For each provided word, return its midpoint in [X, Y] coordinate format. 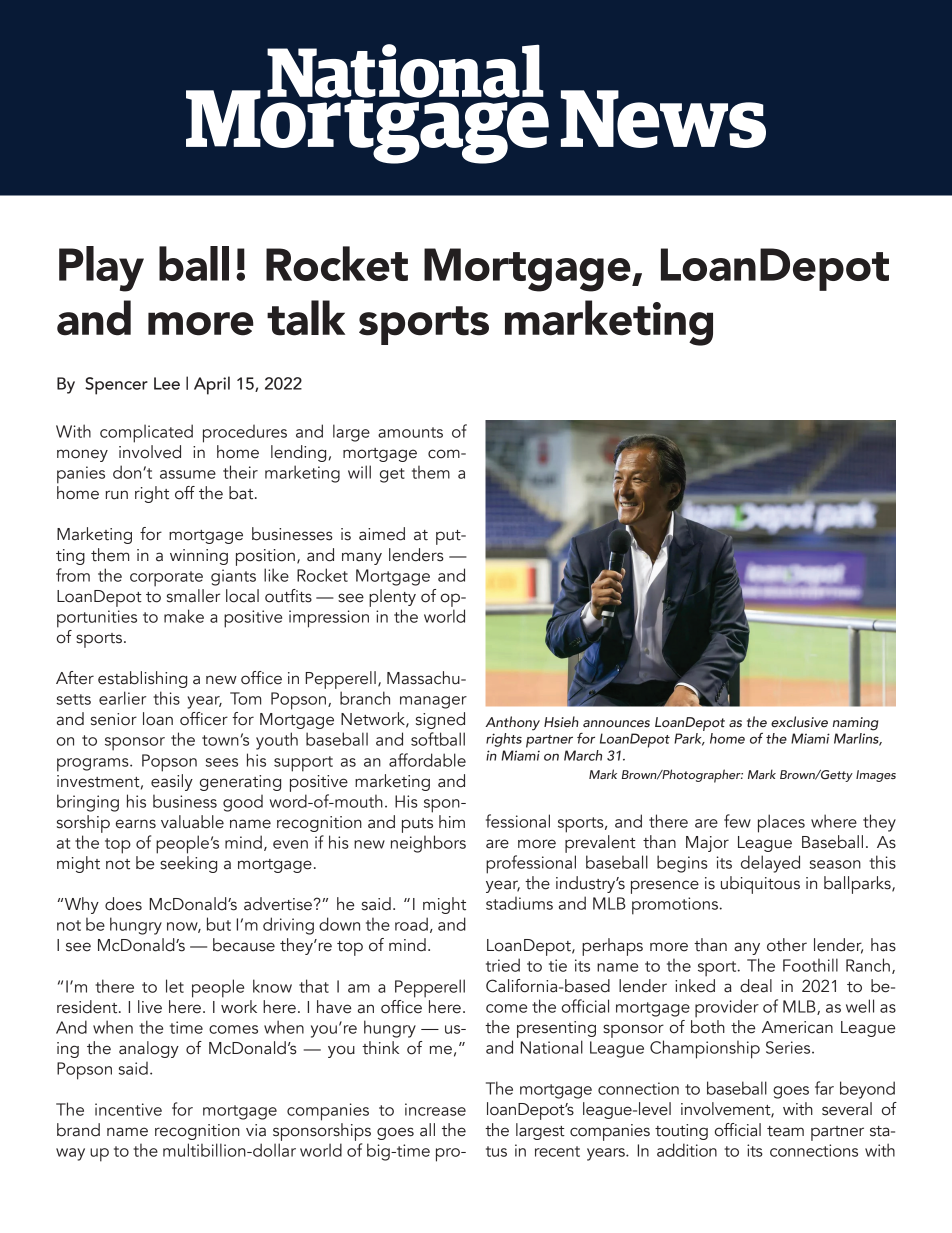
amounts [410, 432]
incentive [128, 1109]
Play [101, 269]
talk [306, 318]
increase [435, 1109]
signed [440, 720]
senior [114, 719]
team [785, 1131]
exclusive [799, 721]
